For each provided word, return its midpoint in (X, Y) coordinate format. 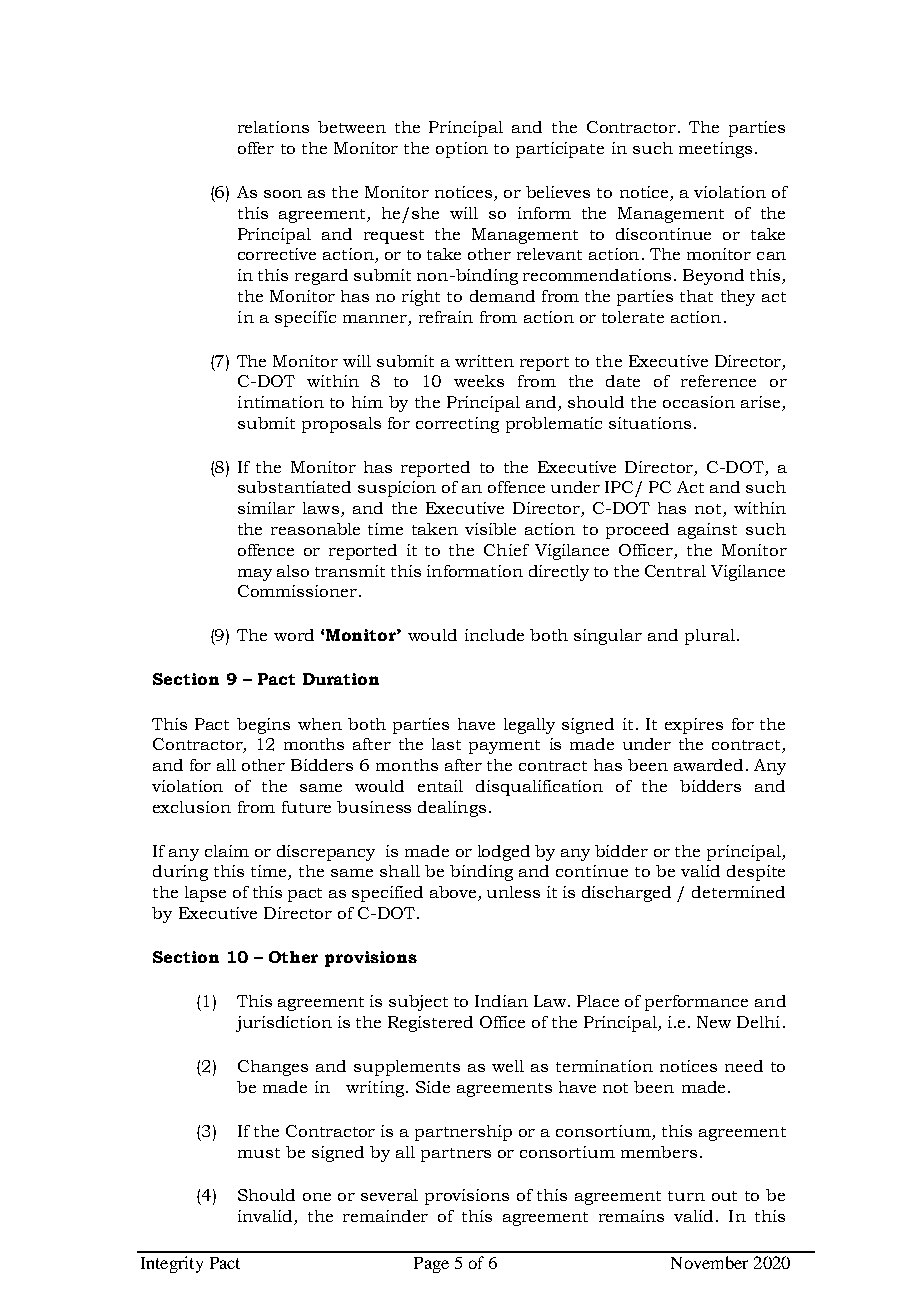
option (462, 150)
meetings (715, 150)
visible (490, 529)
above (454, 893)
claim (227, 851)
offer (256, 148)
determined (738, 892)
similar (266, 508)
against (707, 531)
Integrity (172, 1264)
